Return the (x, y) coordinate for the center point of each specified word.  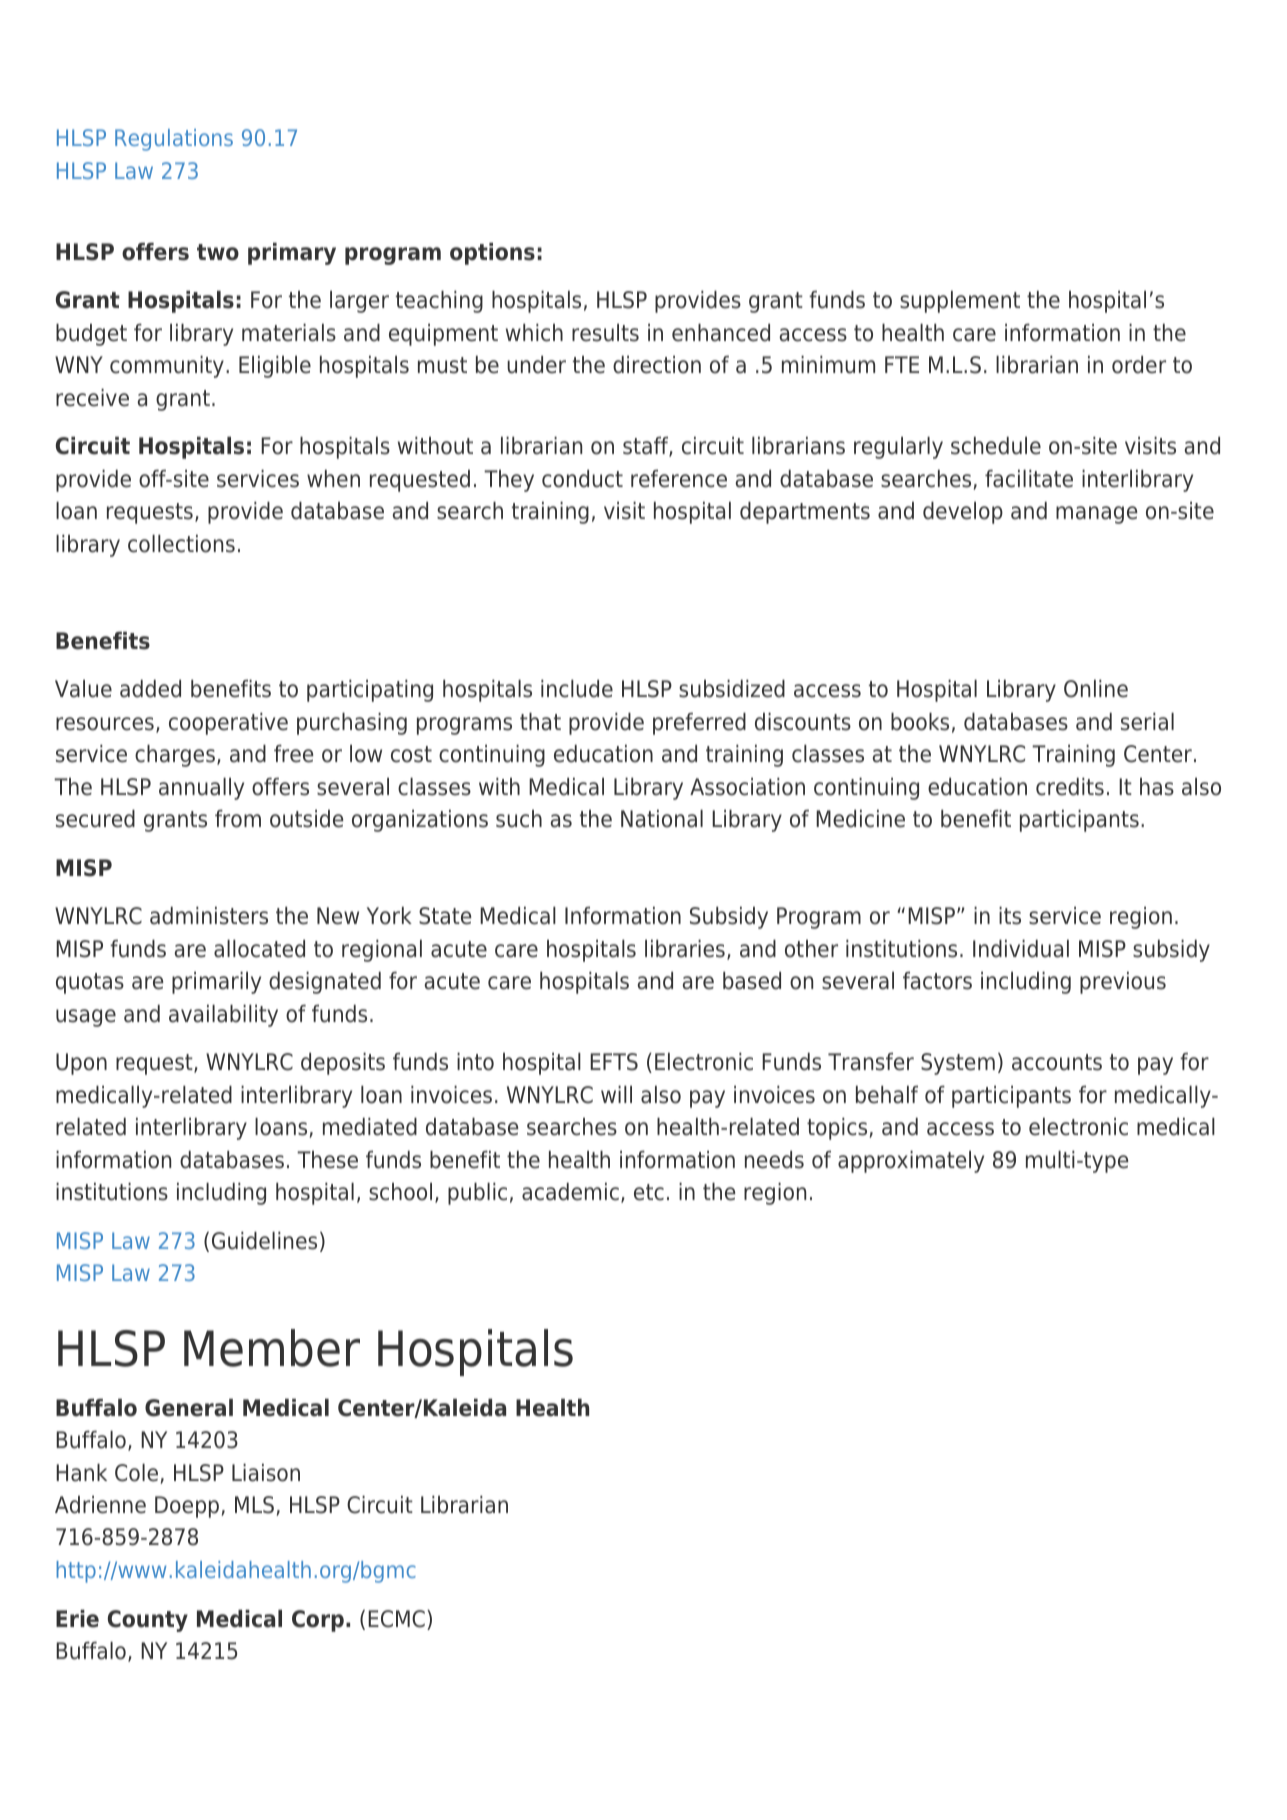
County (148, 1621)
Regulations (174, 140)
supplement (960, 302)
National (662, 819)
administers (209, 916)
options (492, 254)
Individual (1021, 949)
